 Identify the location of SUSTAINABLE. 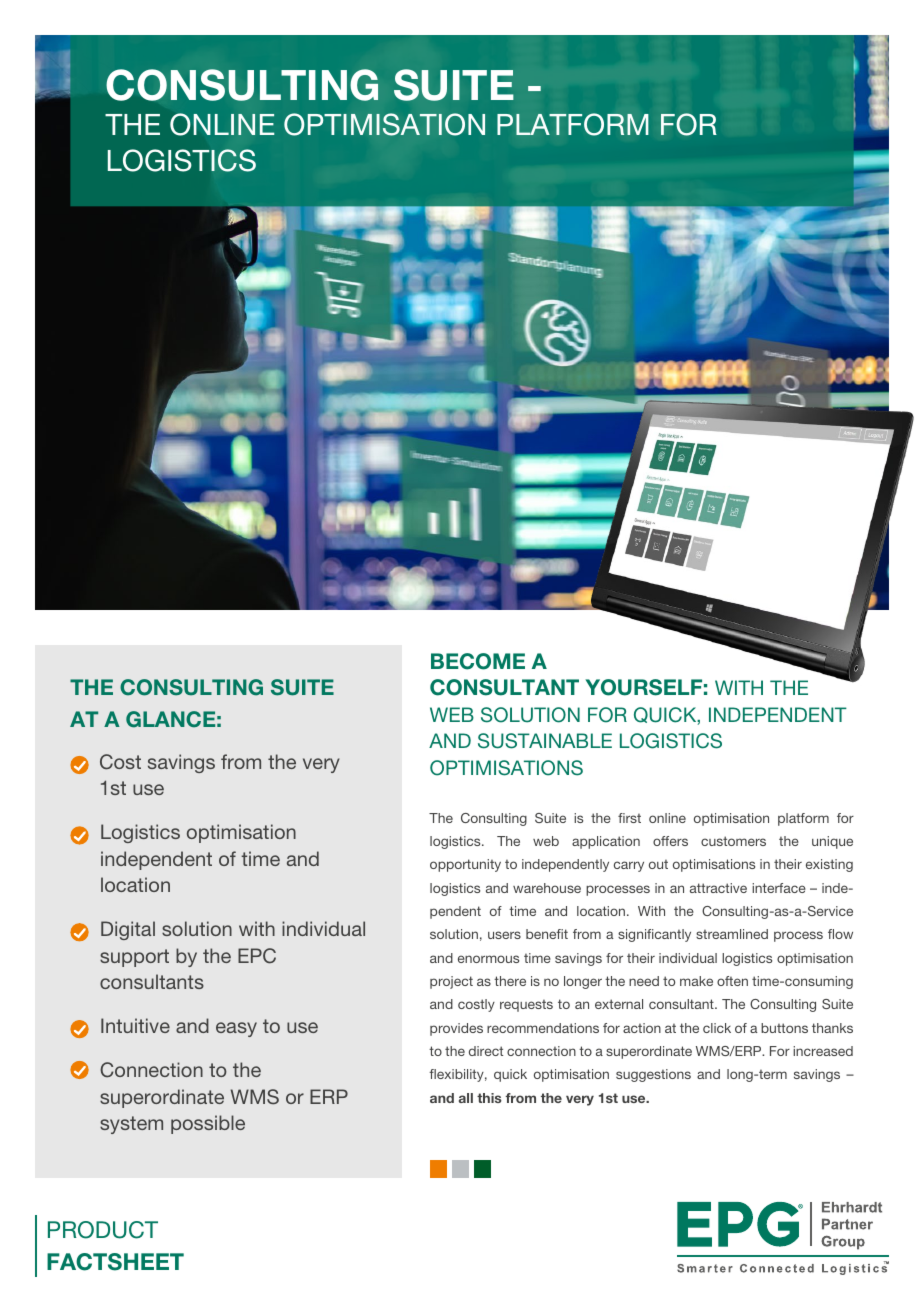
(545, 741).
